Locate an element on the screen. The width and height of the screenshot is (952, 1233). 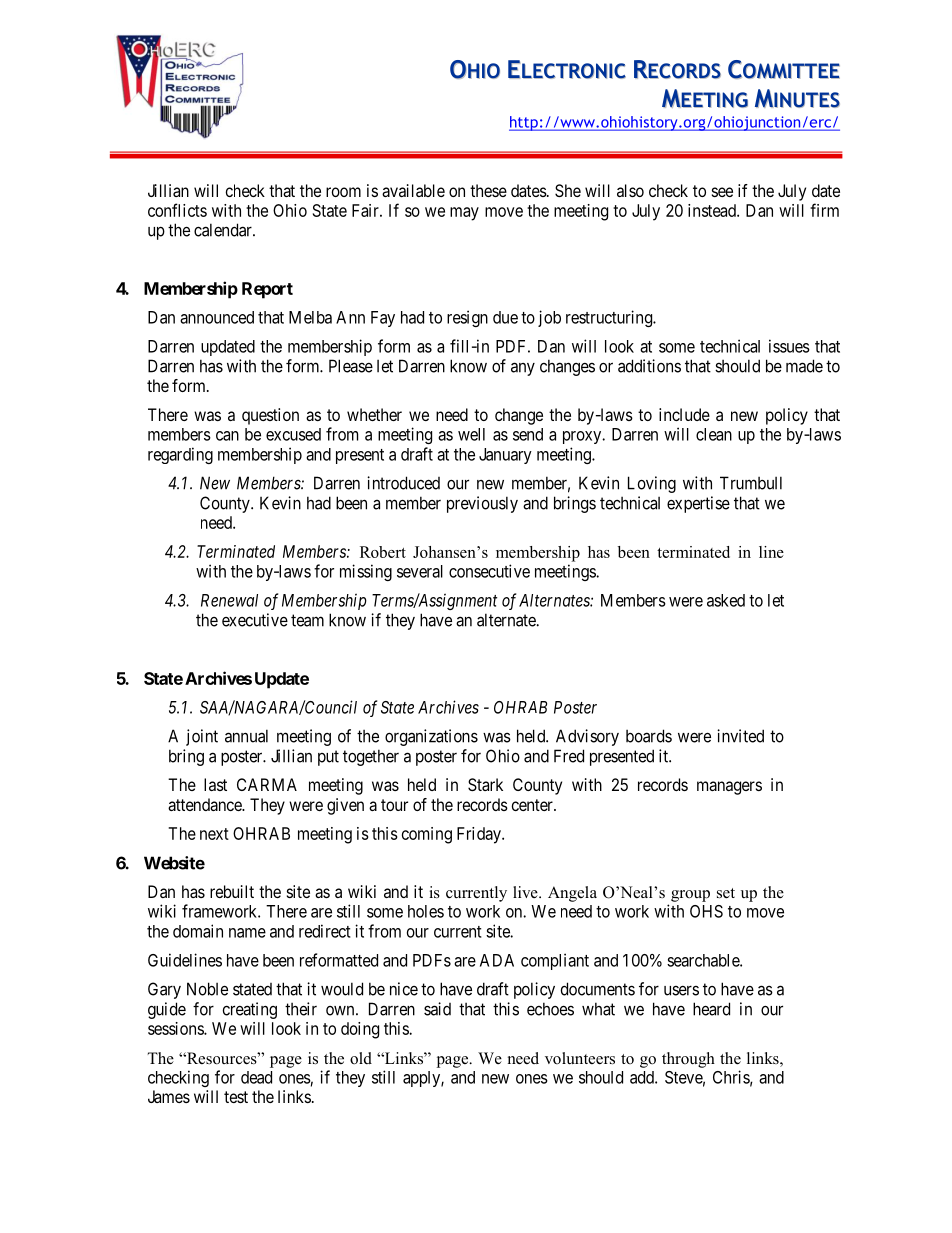
managers is located at coordinates (729, 788).
